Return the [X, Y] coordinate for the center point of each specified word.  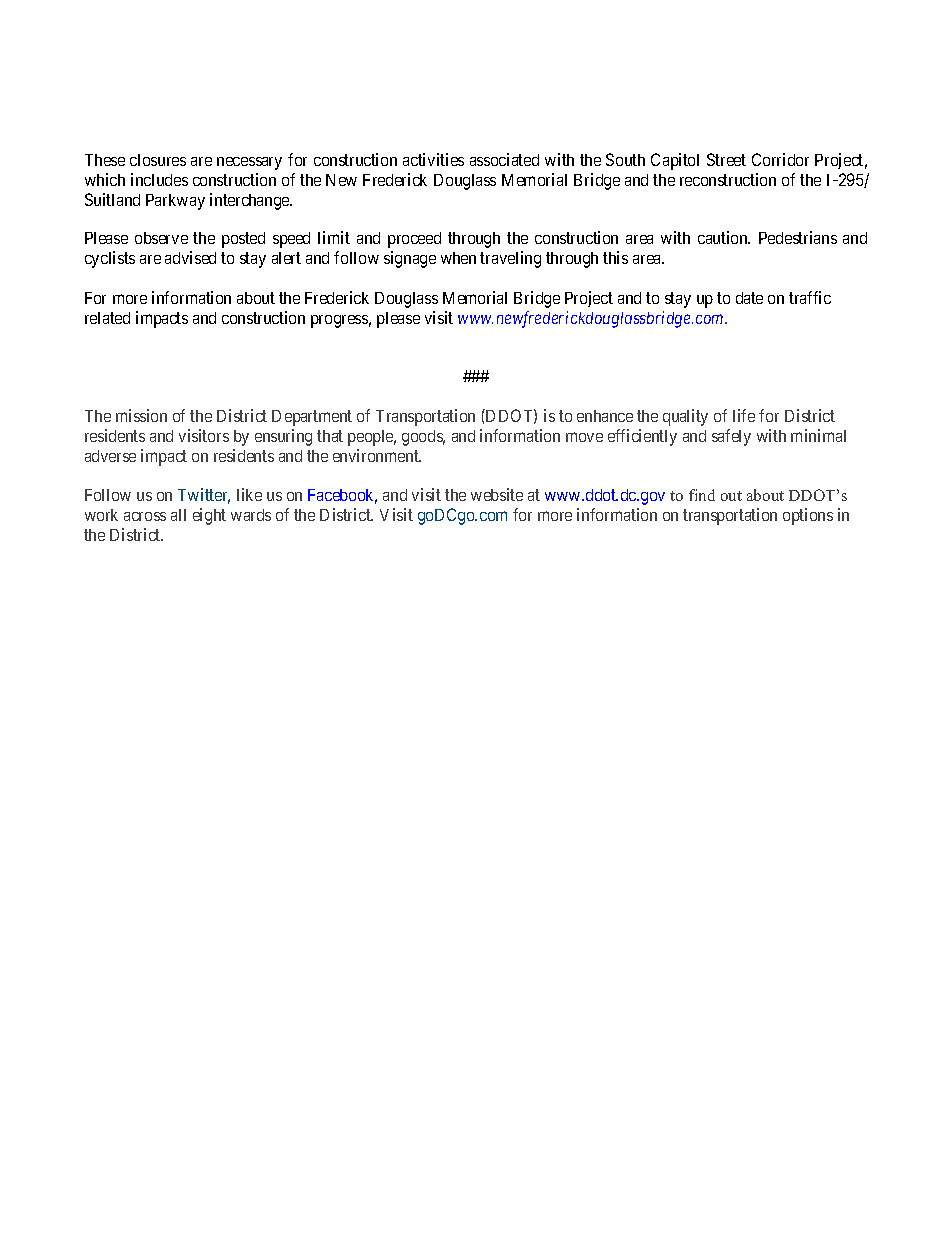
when [458, 258]
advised [190, 257]
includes [159, 179]
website [497, 494]
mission [141, 415]
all [178, 515]
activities [433, 159]
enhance [605, 416]
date [749, 298]
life [744, 415]
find [702, 495]
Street [726, 159]
